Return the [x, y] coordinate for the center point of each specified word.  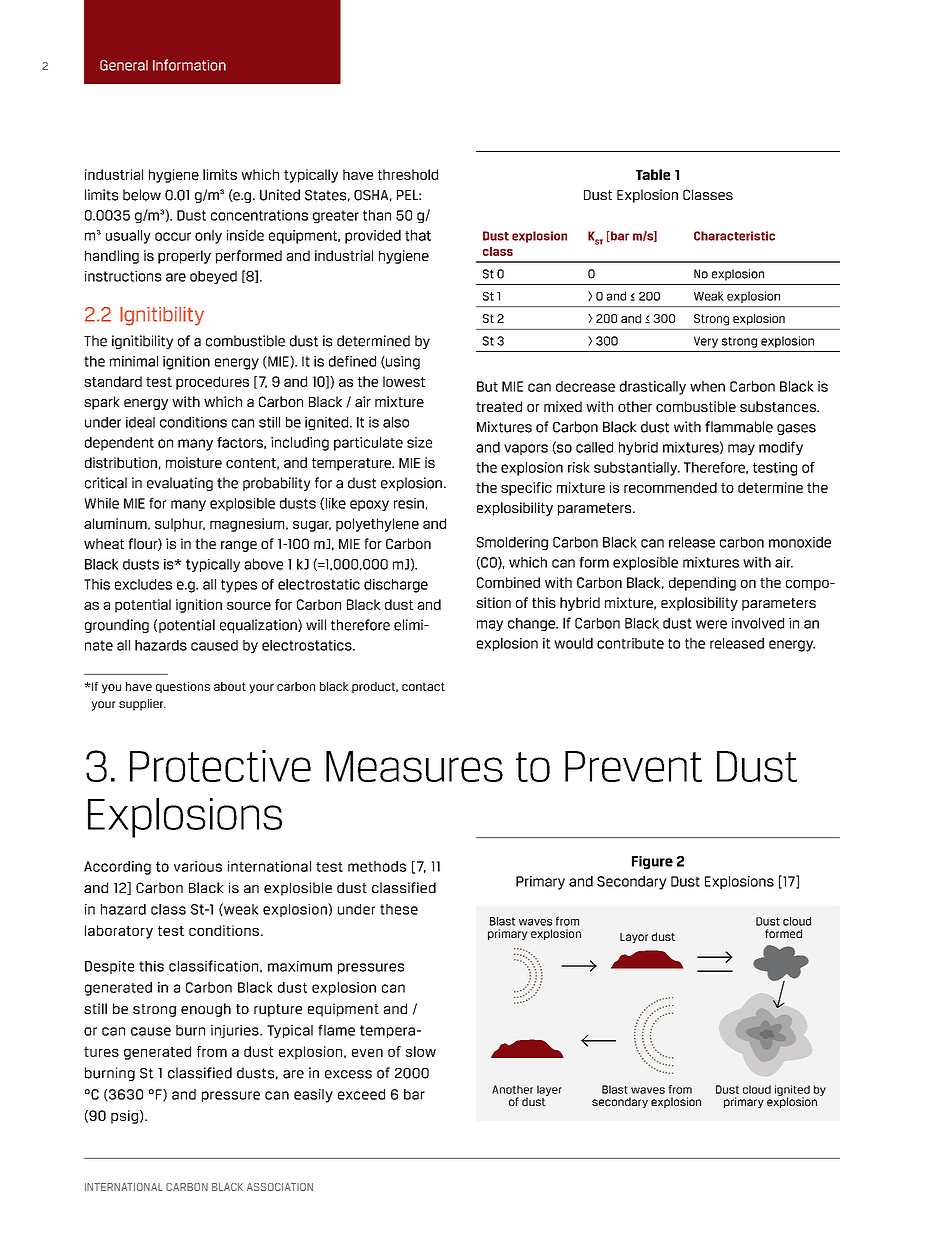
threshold [408, 174]
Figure [652, 862]
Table [653, 174]
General [124, 65]
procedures [212, 383]
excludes [143, 584]
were [711, 624]
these [399, 909]
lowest [404, 381]
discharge [396, 586]
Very [706, 342]
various [198, 866]
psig [124, 1117]
